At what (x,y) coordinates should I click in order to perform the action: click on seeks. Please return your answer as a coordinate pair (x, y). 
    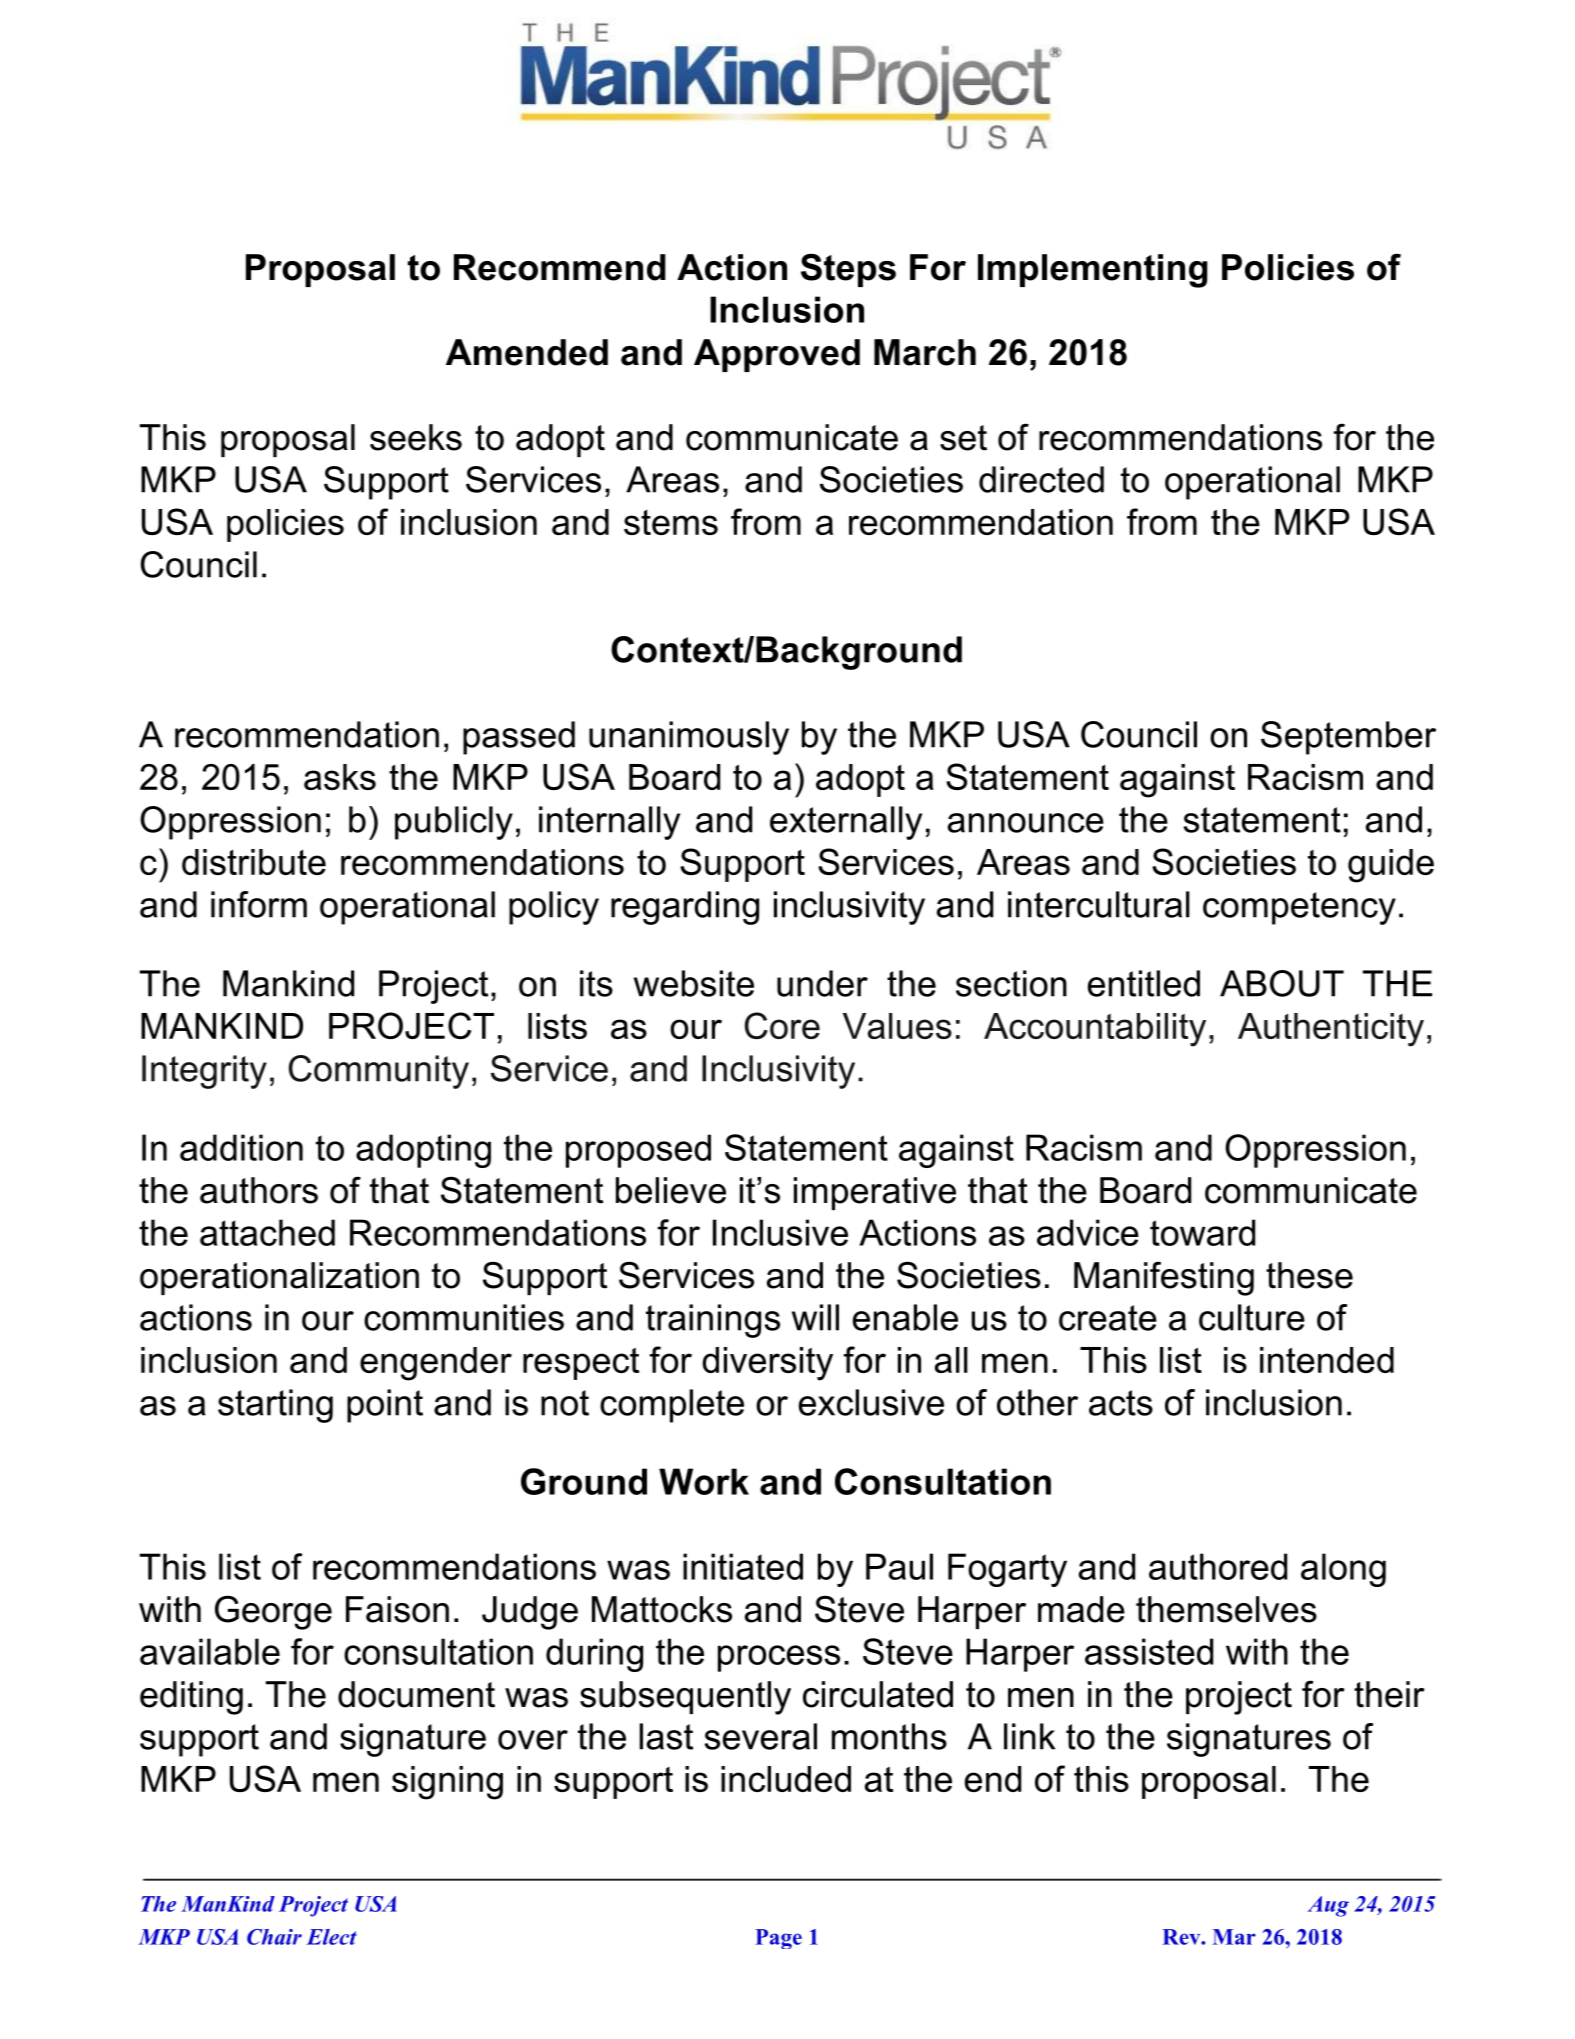
    Looking at the image, I should click on (416, 437).
